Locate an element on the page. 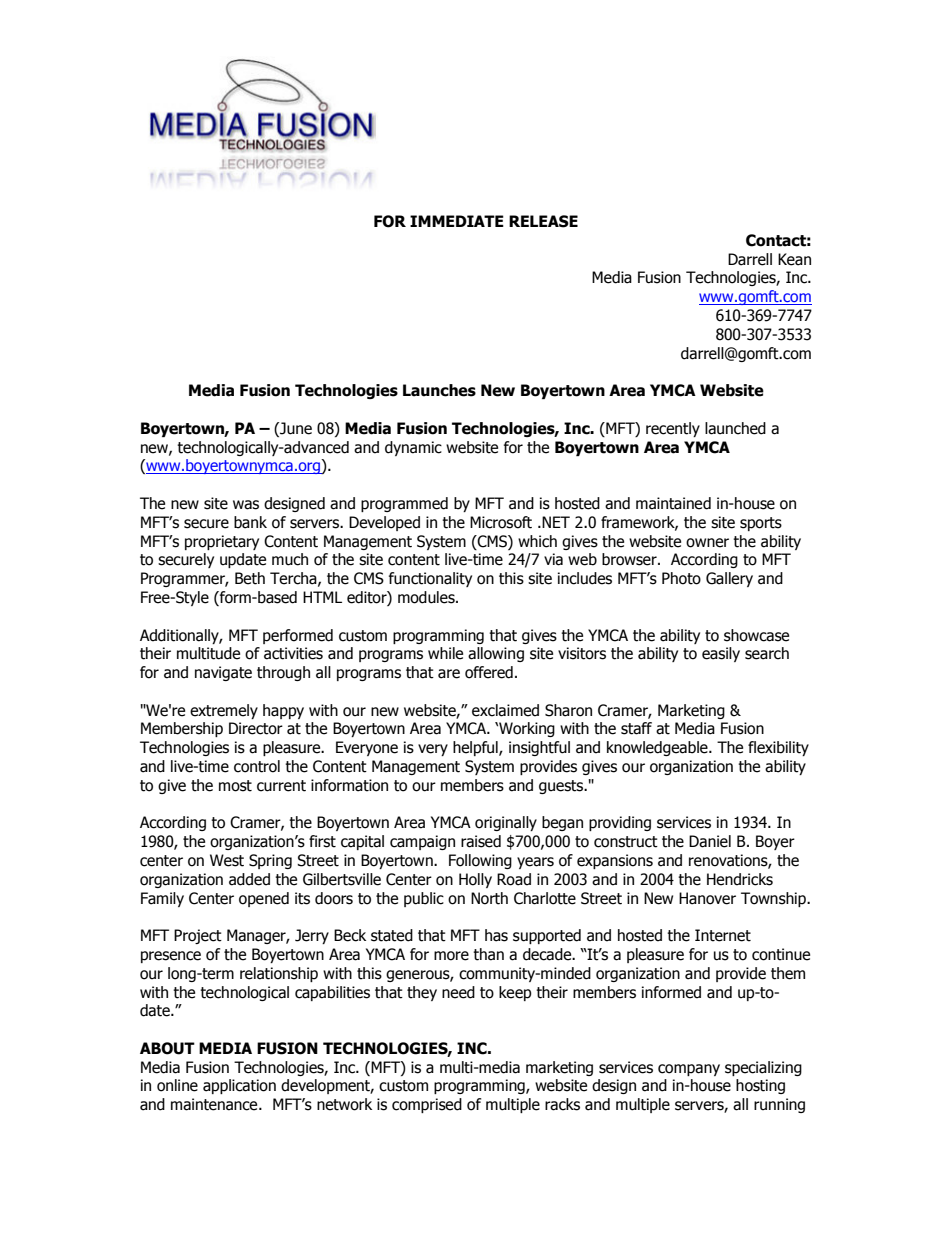 The width and height of the image is (952, 1233). comprised is located at coordinates (427, 1105).
